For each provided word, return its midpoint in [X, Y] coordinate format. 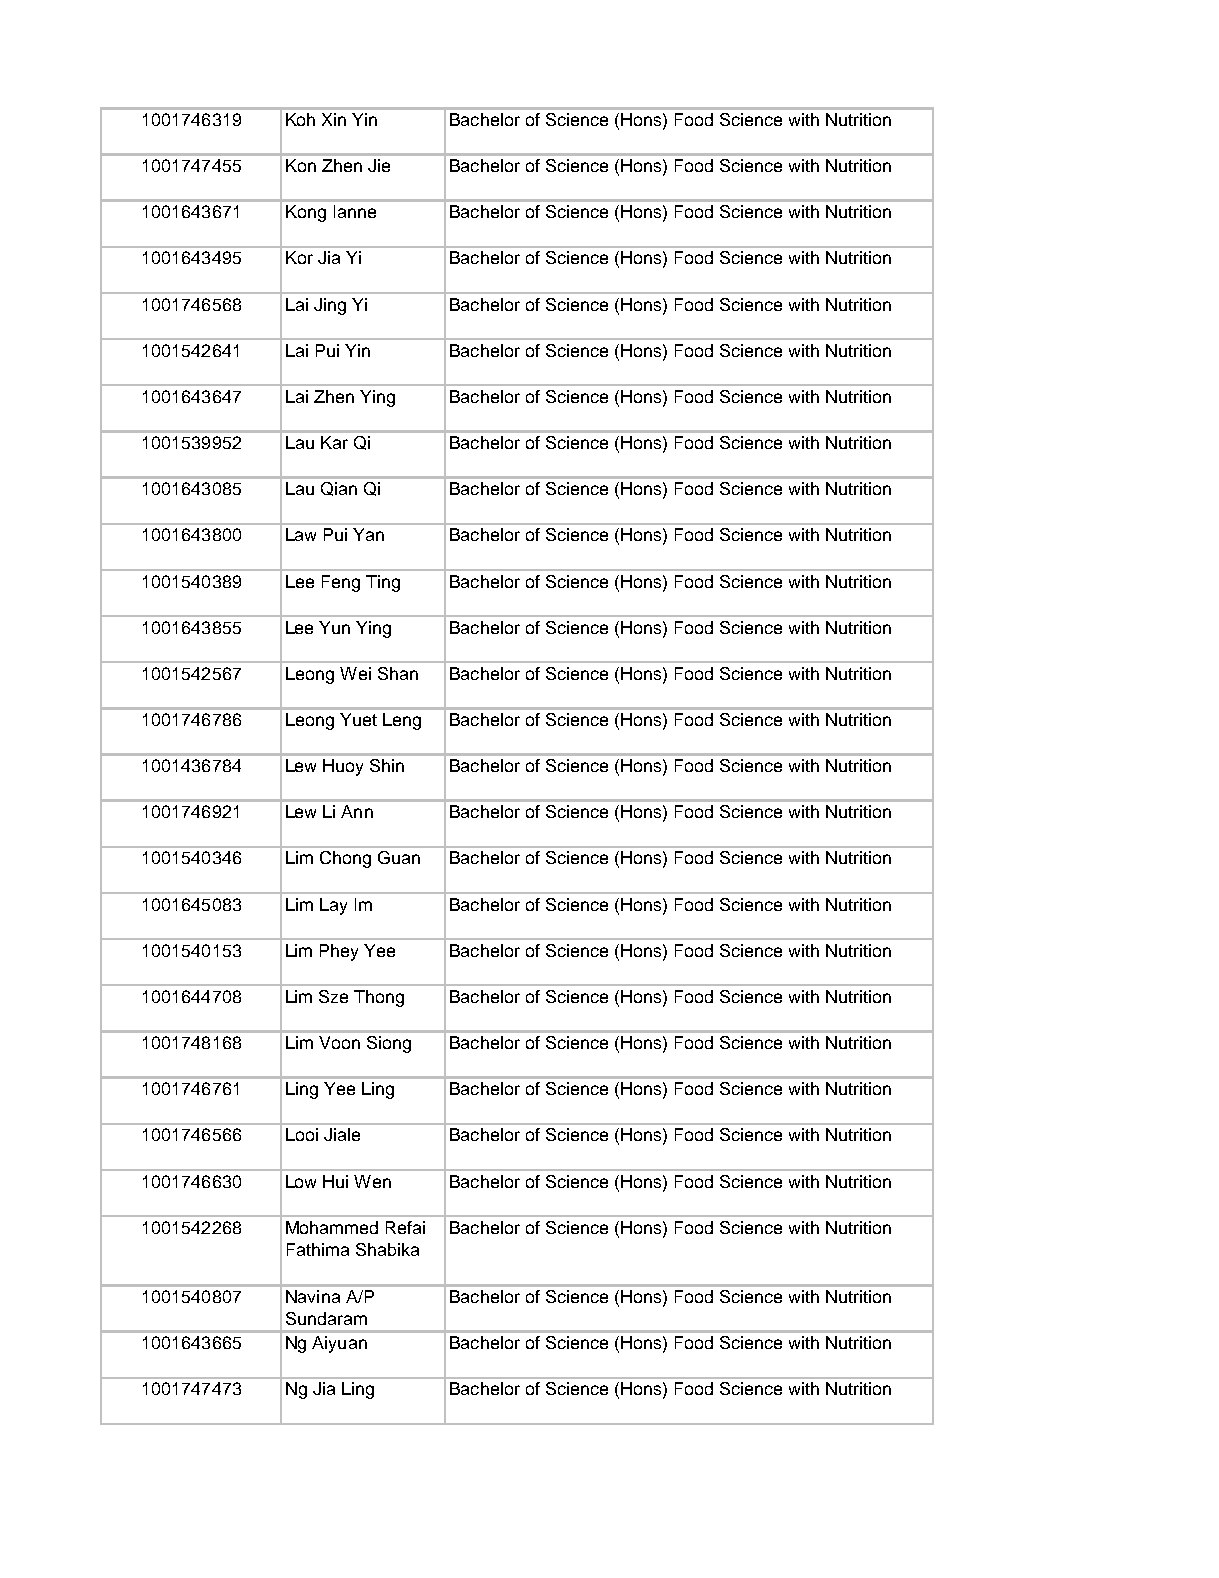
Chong [345, 859]
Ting [383, 583]
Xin [334, 119]
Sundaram [326, 1318]
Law [301, 534]
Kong [306, 213]
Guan [399, 857]
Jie [379, 165]
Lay [333, 906]
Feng [341, 583]
